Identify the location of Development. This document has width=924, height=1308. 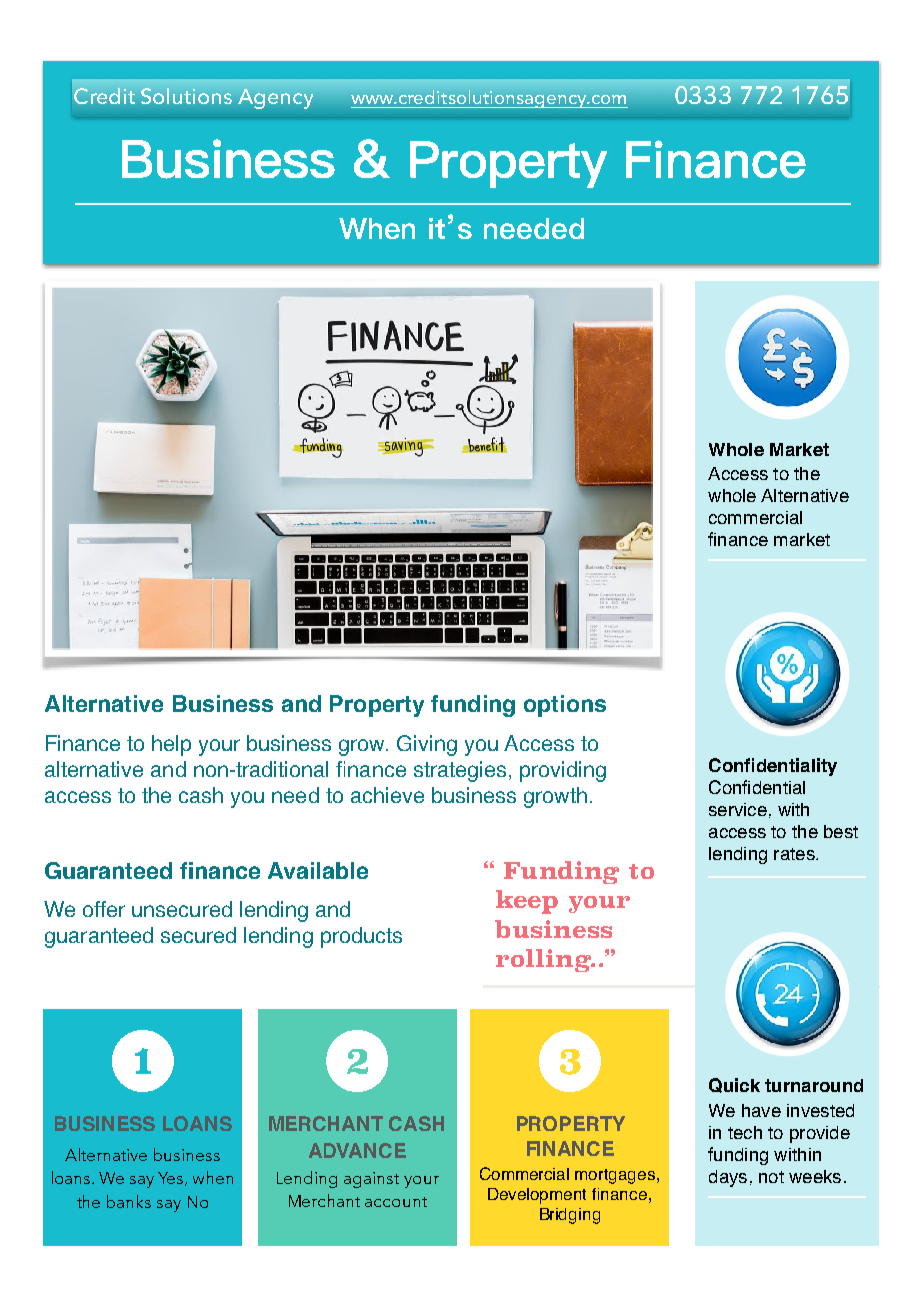
(537, 1196).
